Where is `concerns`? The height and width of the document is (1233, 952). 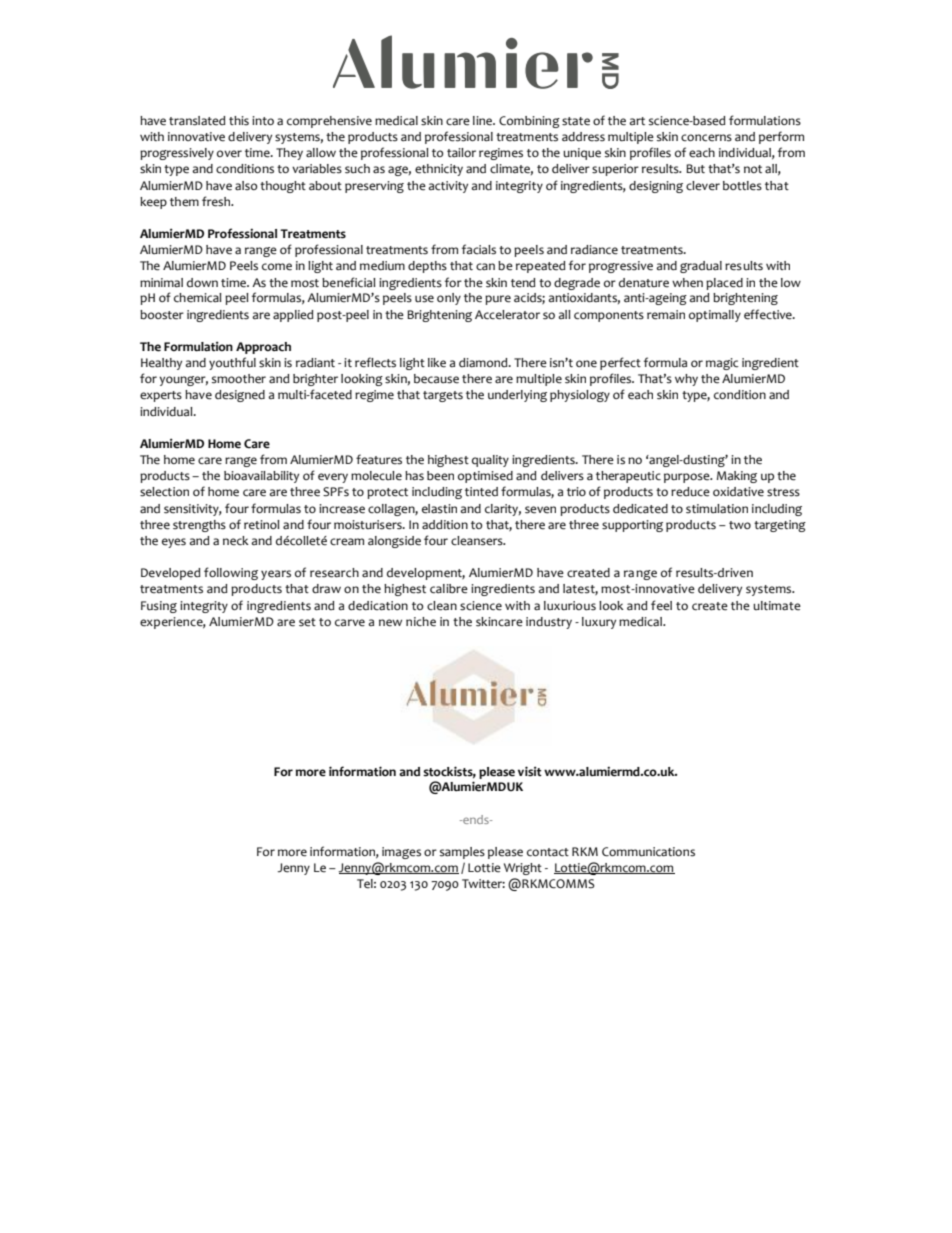
concerns is located at coordinates (706, 138).
